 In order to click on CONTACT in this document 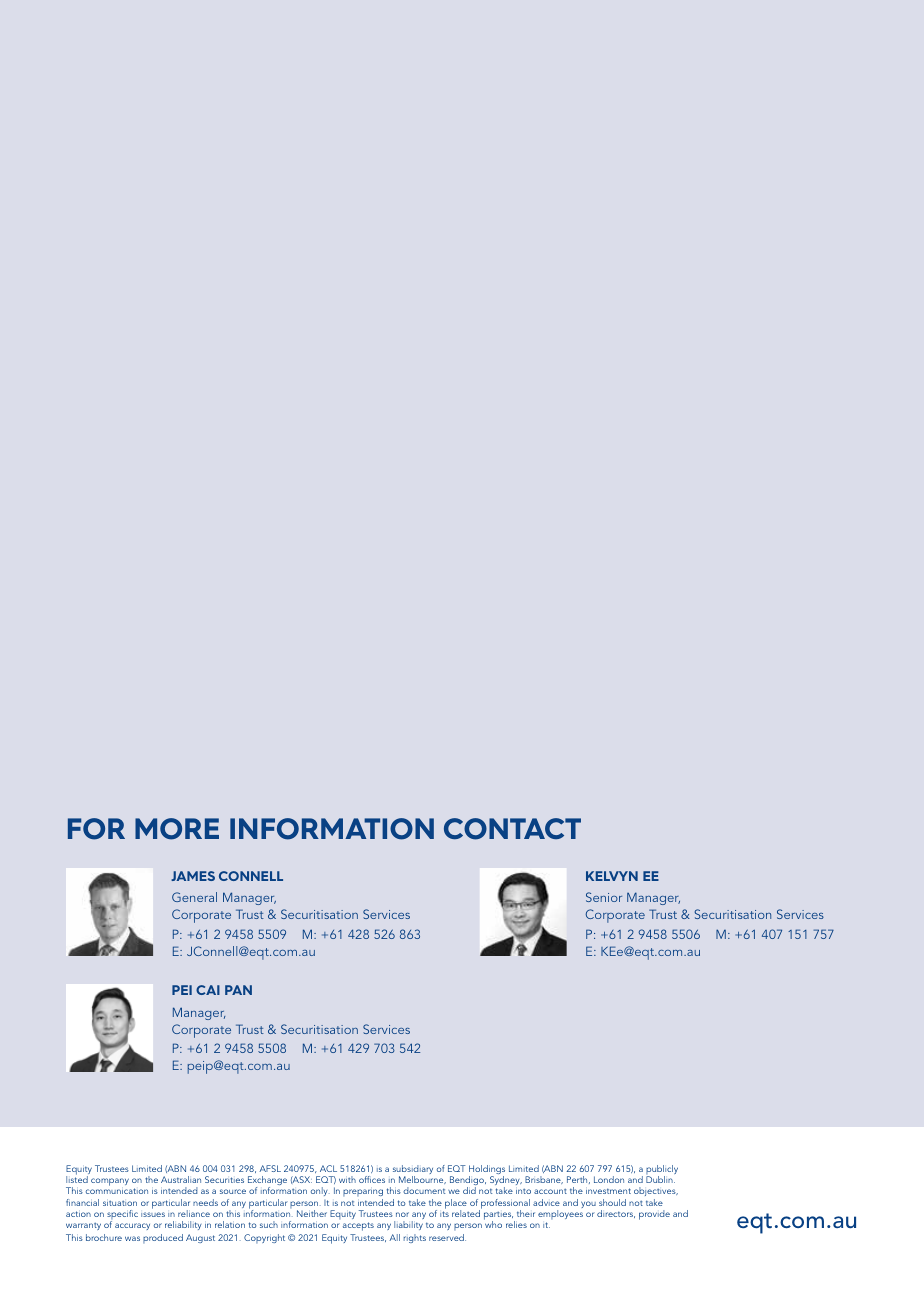, I will do `click(512, 829)`.
